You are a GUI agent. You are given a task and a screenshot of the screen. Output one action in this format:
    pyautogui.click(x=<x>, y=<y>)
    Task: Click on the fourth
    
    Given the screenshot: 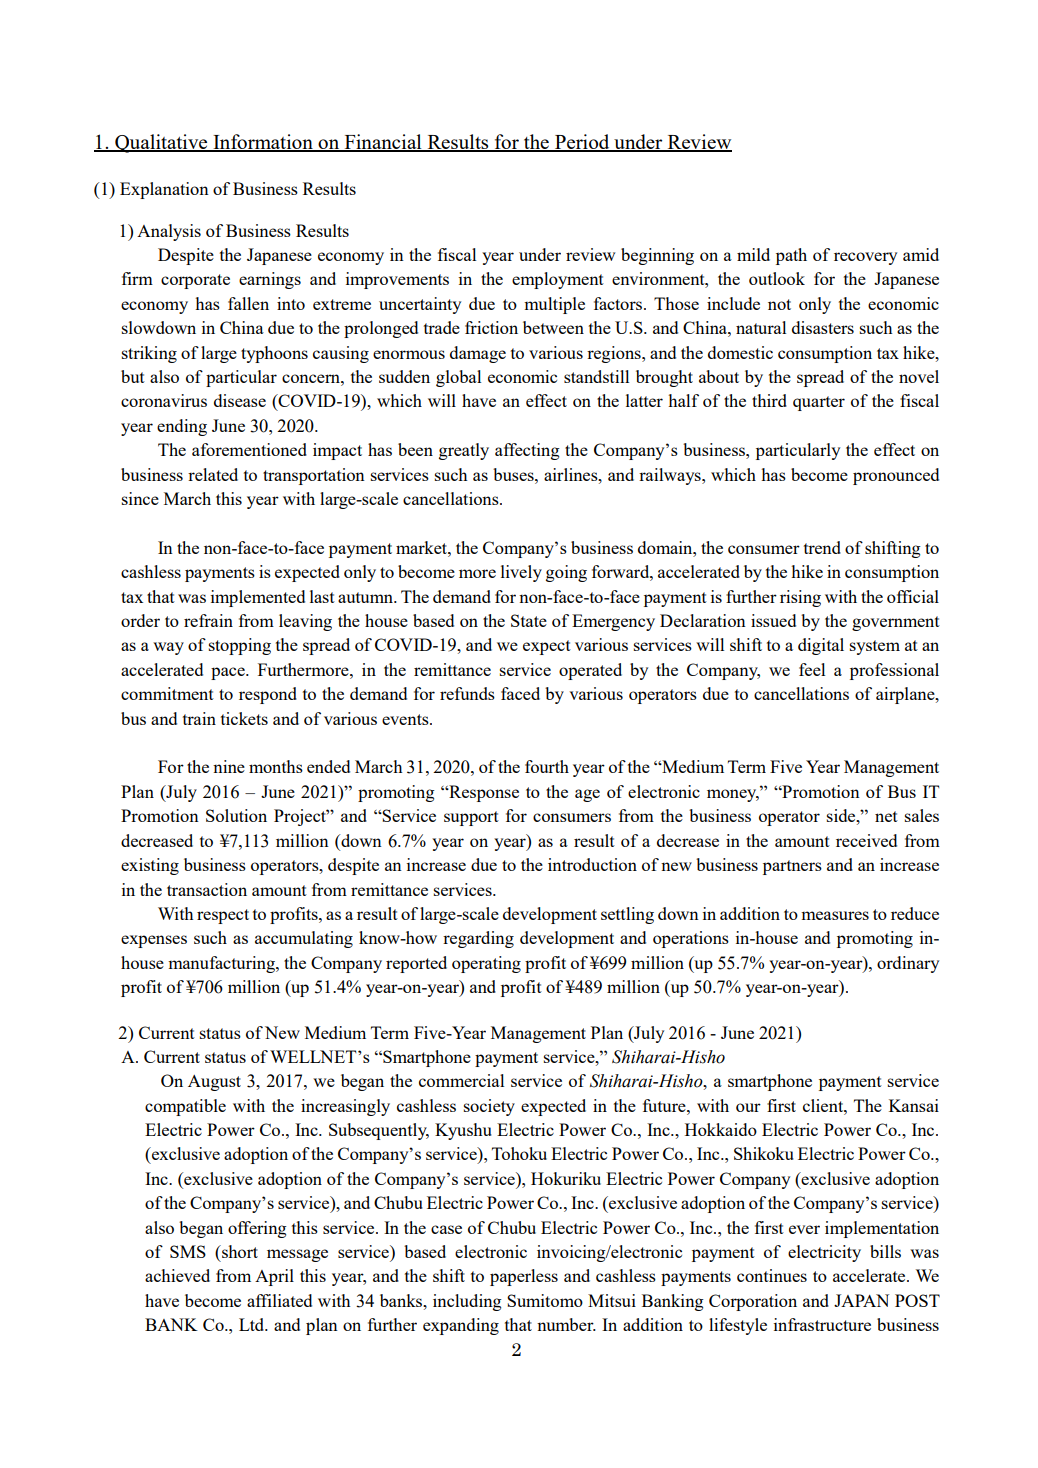 What is the action you would take?
    pyautogui.click(x=547, y=766)
